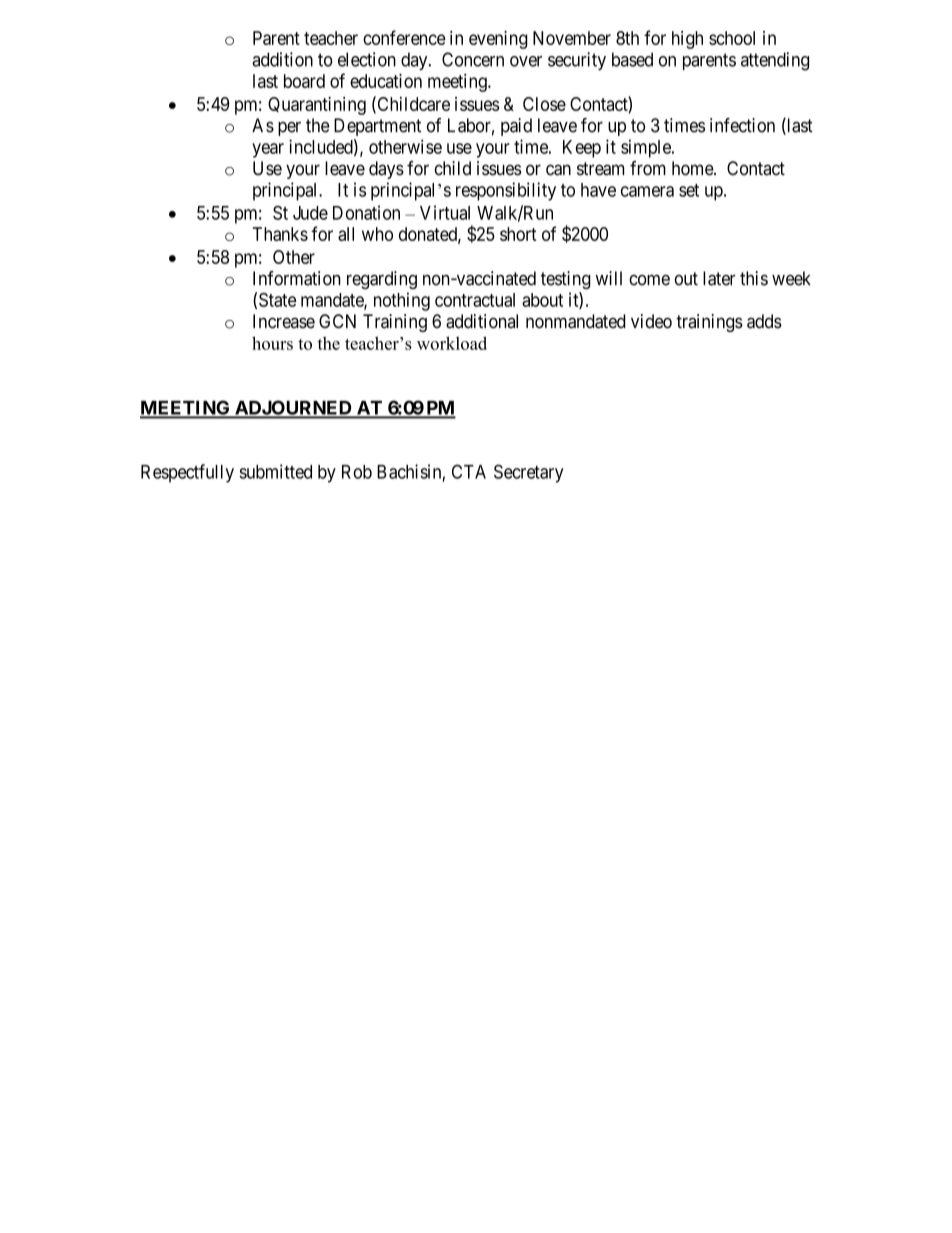 The image size is (952, 1233). I want to click on Concern, so click(473, 59).
